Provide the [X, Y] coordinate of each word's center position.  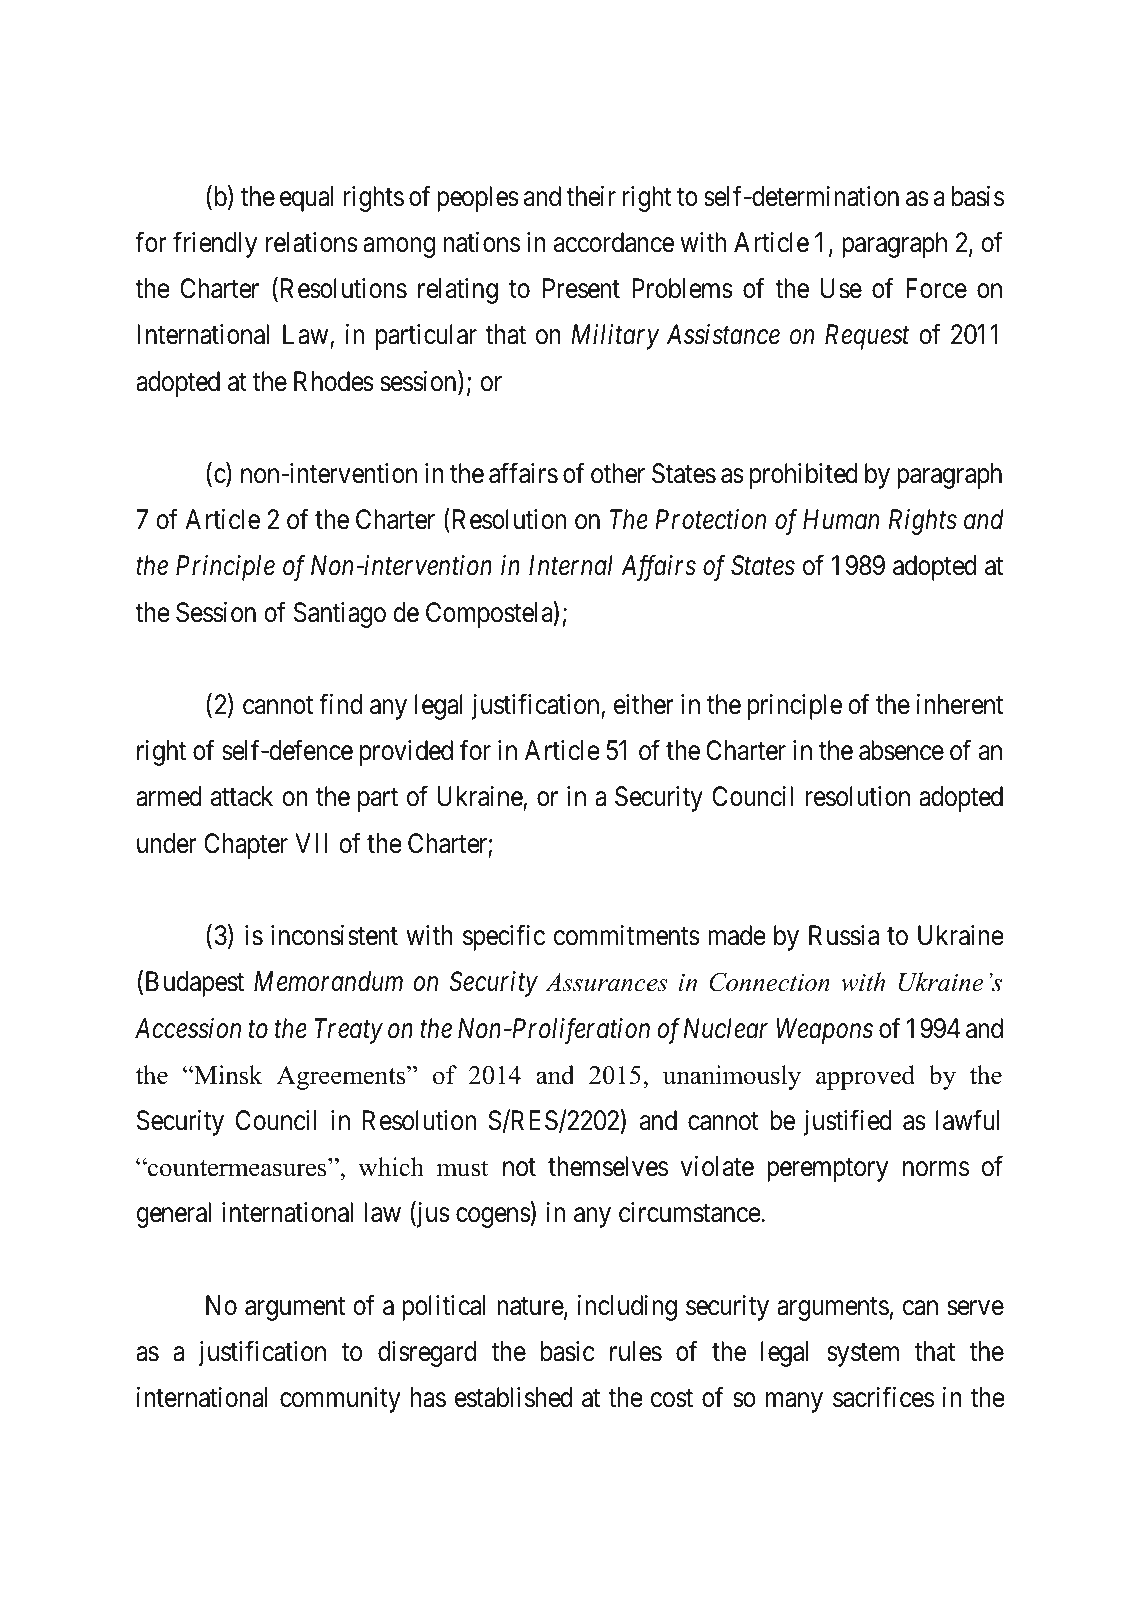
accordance [614, 242]
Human [841, 520]
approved [865, 1077]
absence [901, 750]
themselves [608, 1166]
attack [242, 796]
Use [841, 288]
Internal [571, 565]
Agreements [342, 1078]
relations [312, 242]
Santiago [340, 615]
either [644, 704]
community [340, 1400]
